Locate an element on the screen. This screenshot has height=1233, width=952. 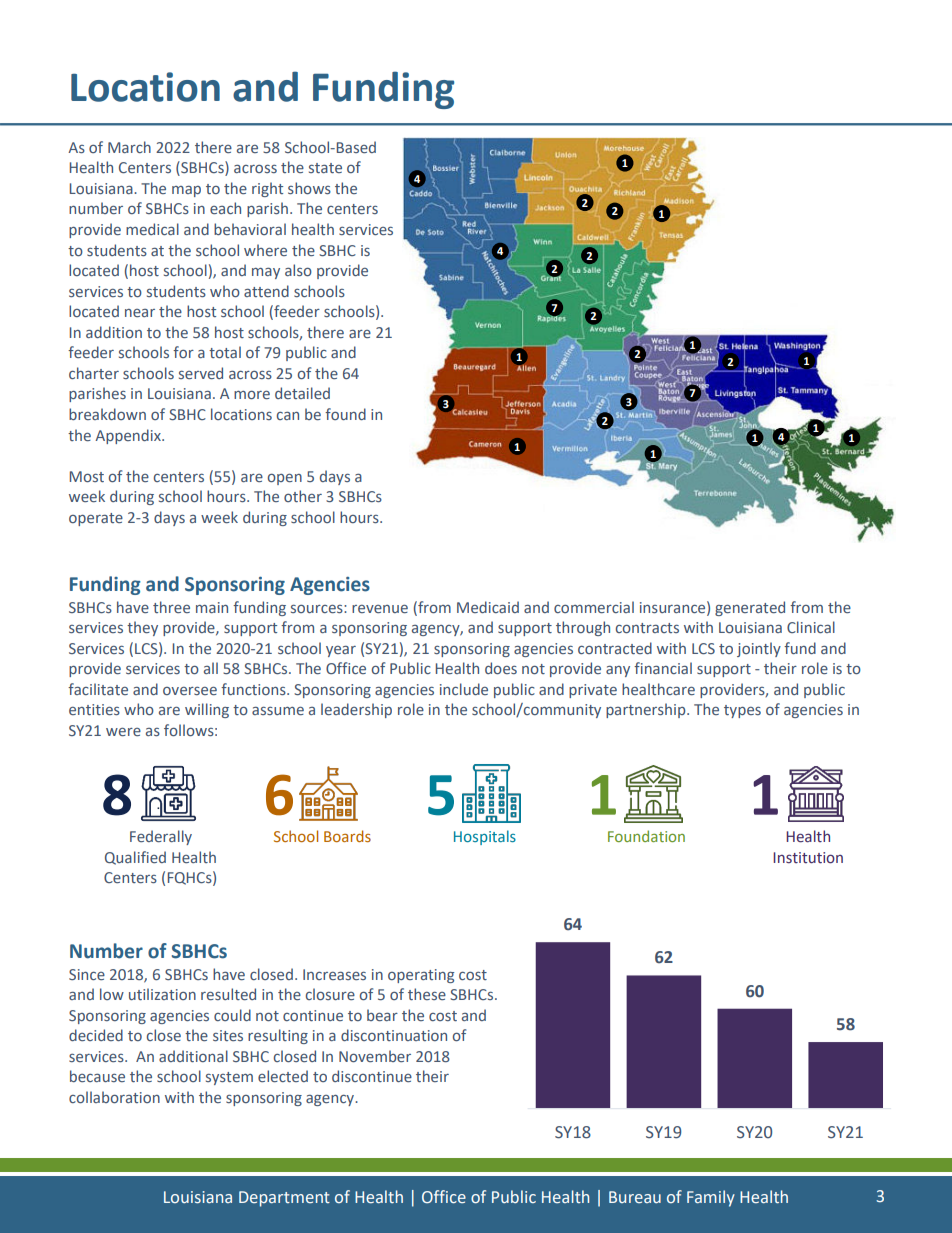
collaboration is located at coordinates (114, 1097).
